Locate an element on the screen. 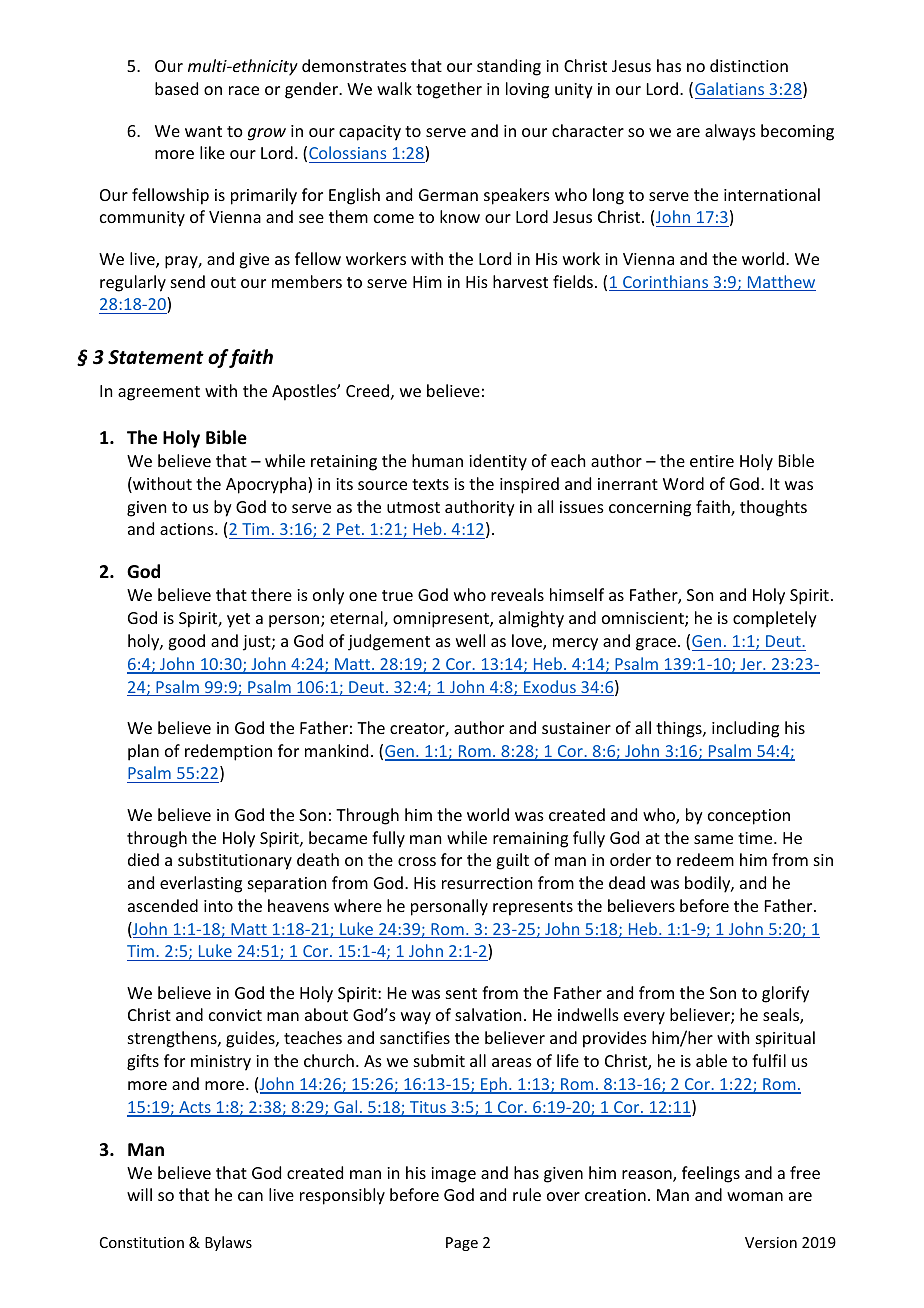 The image size is (924, 1308). entire is located at coordinates (712, 461).
